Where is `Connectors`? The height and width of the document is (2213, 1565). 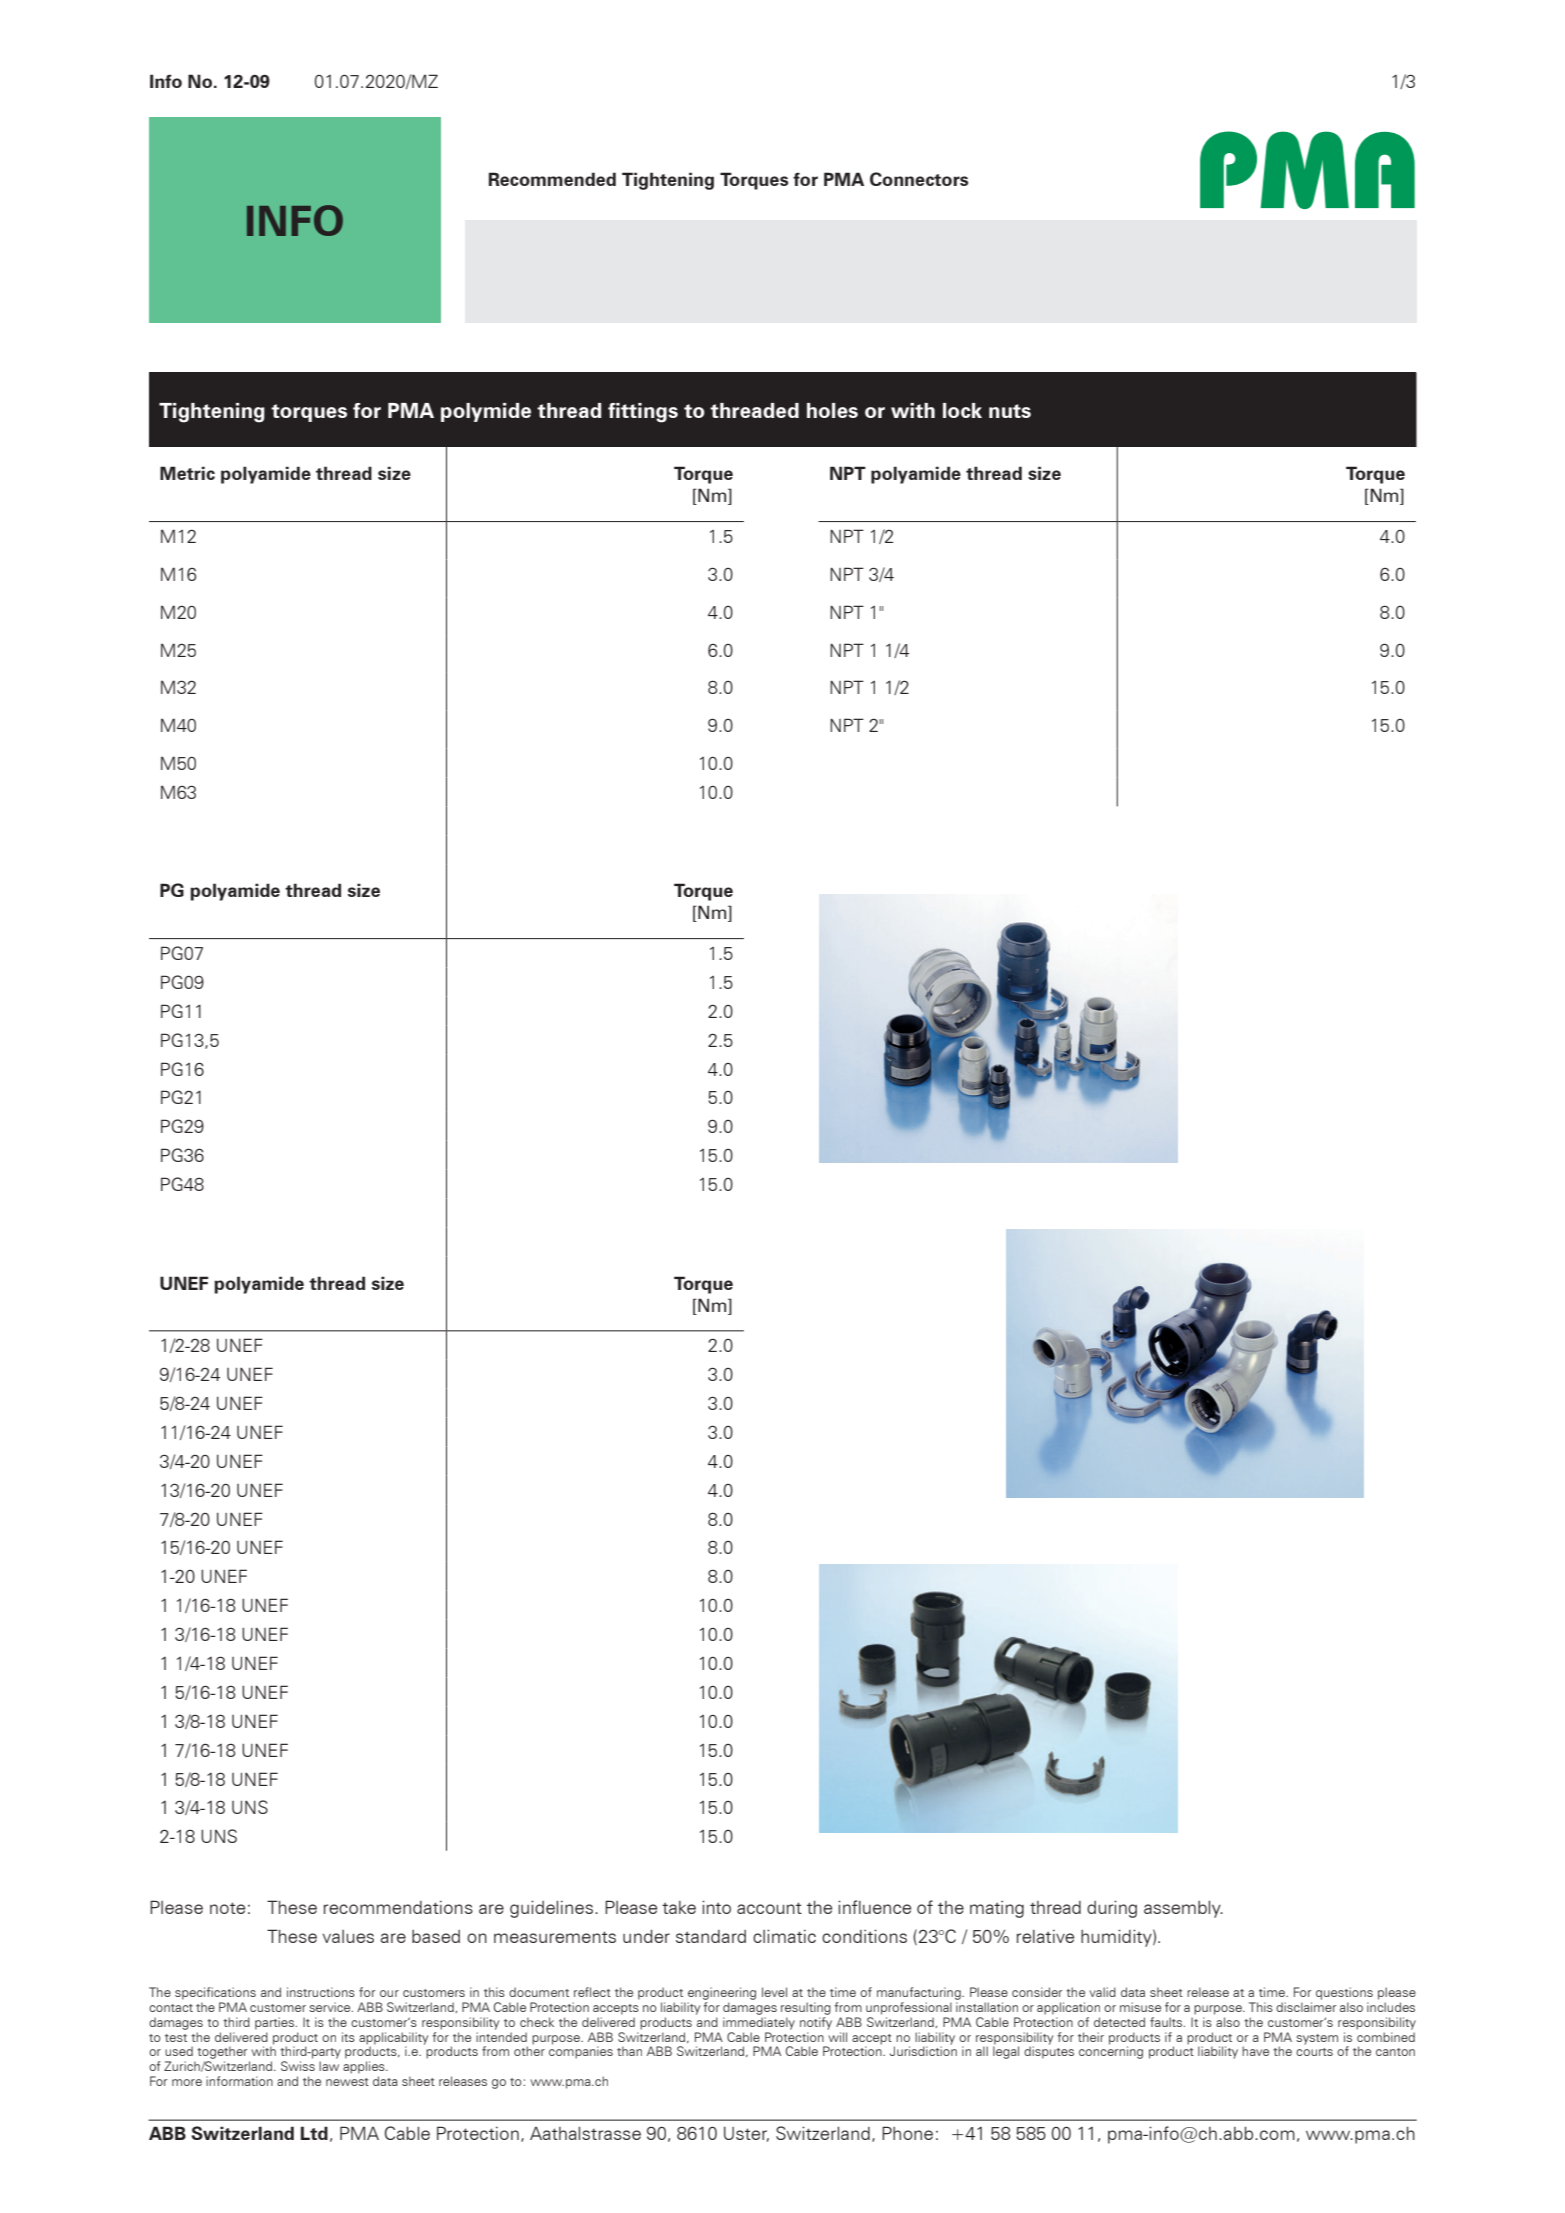
Connectors is located at coordinates (919, 179).
